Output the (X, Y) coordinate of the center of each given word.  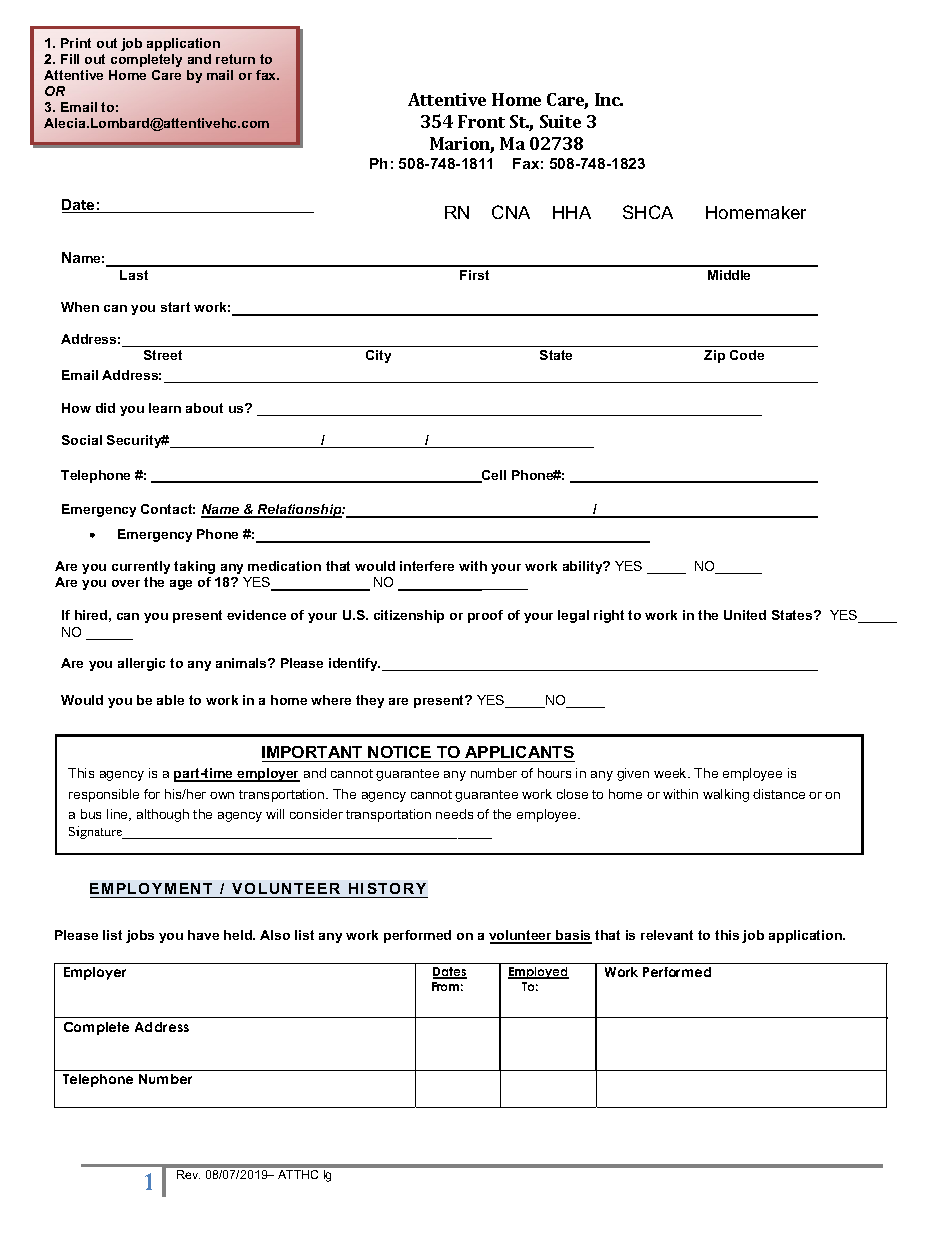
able (170, 700)
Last (134, 275)
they (370, 701)
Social (82, 440)
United (745, 615)
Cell (493, 476)
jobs (140, 936)
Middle (729, 275)
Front (481, 121)
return (235, 59)
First (474, 275)
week (671, 773)
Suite (560, 121)
